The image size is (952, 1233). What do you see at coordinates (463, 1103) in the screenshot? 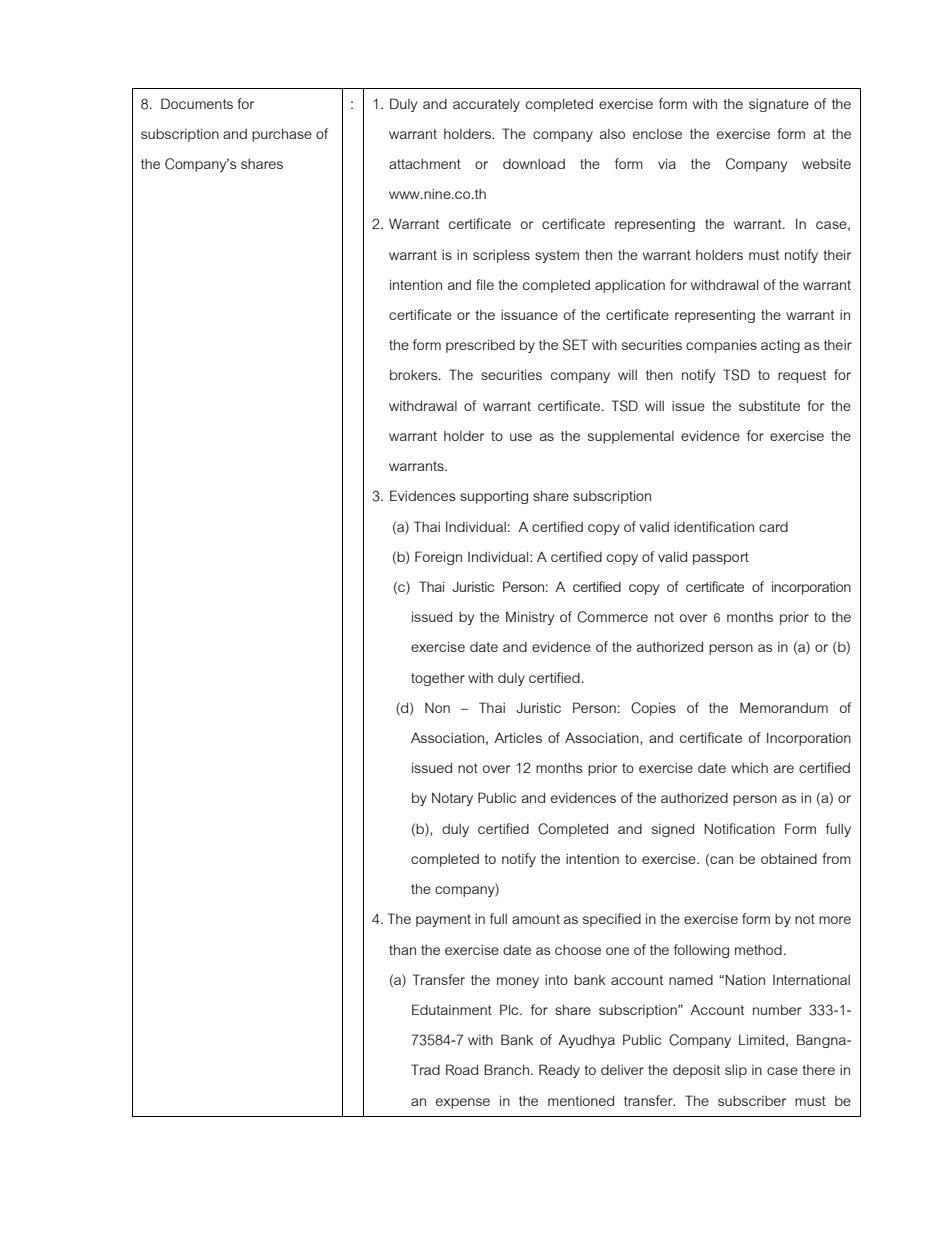
I see `expense` at bounding box center [463, 1103].
